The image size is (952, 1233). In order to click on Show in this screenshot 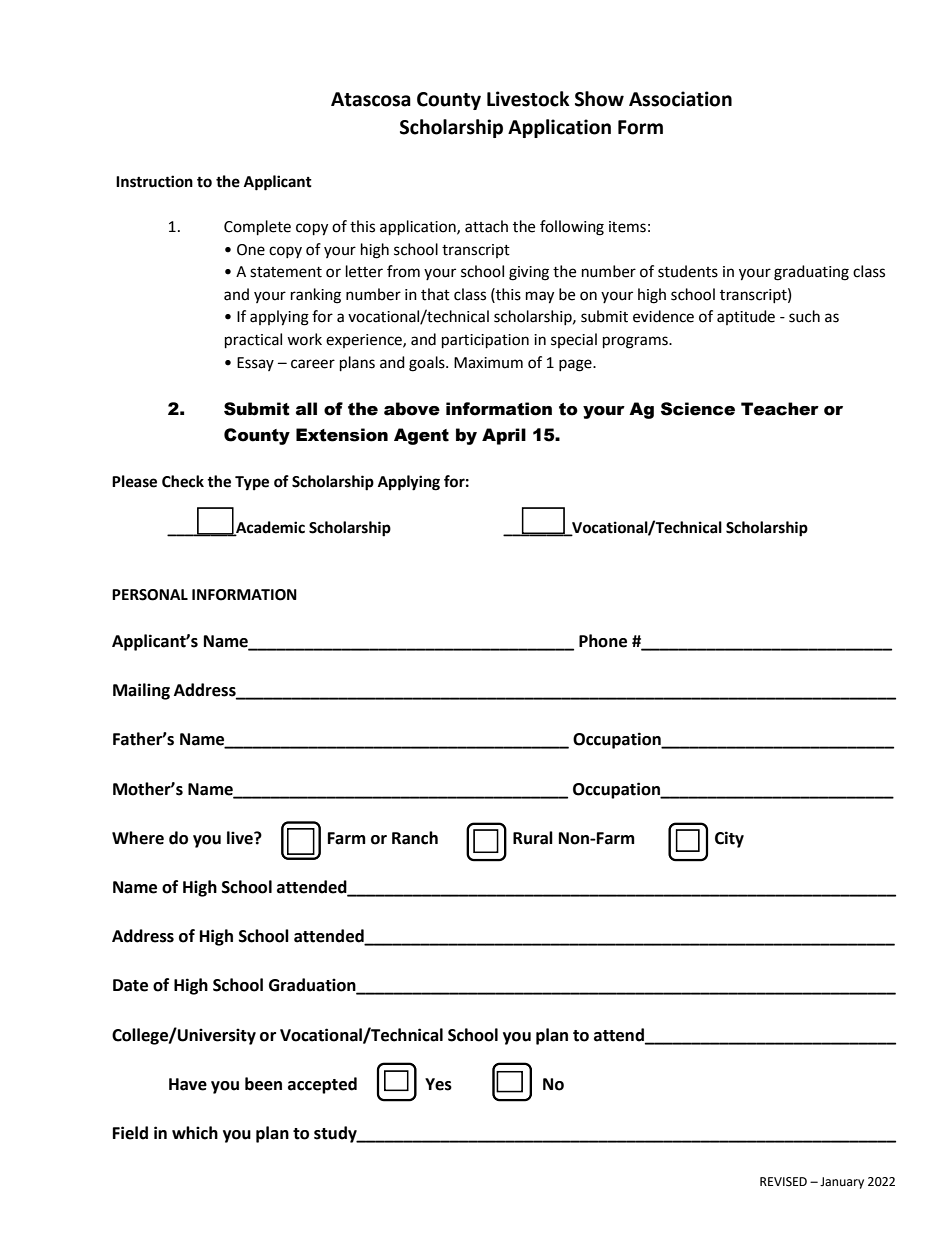, I will do `click(599, 99)`.
